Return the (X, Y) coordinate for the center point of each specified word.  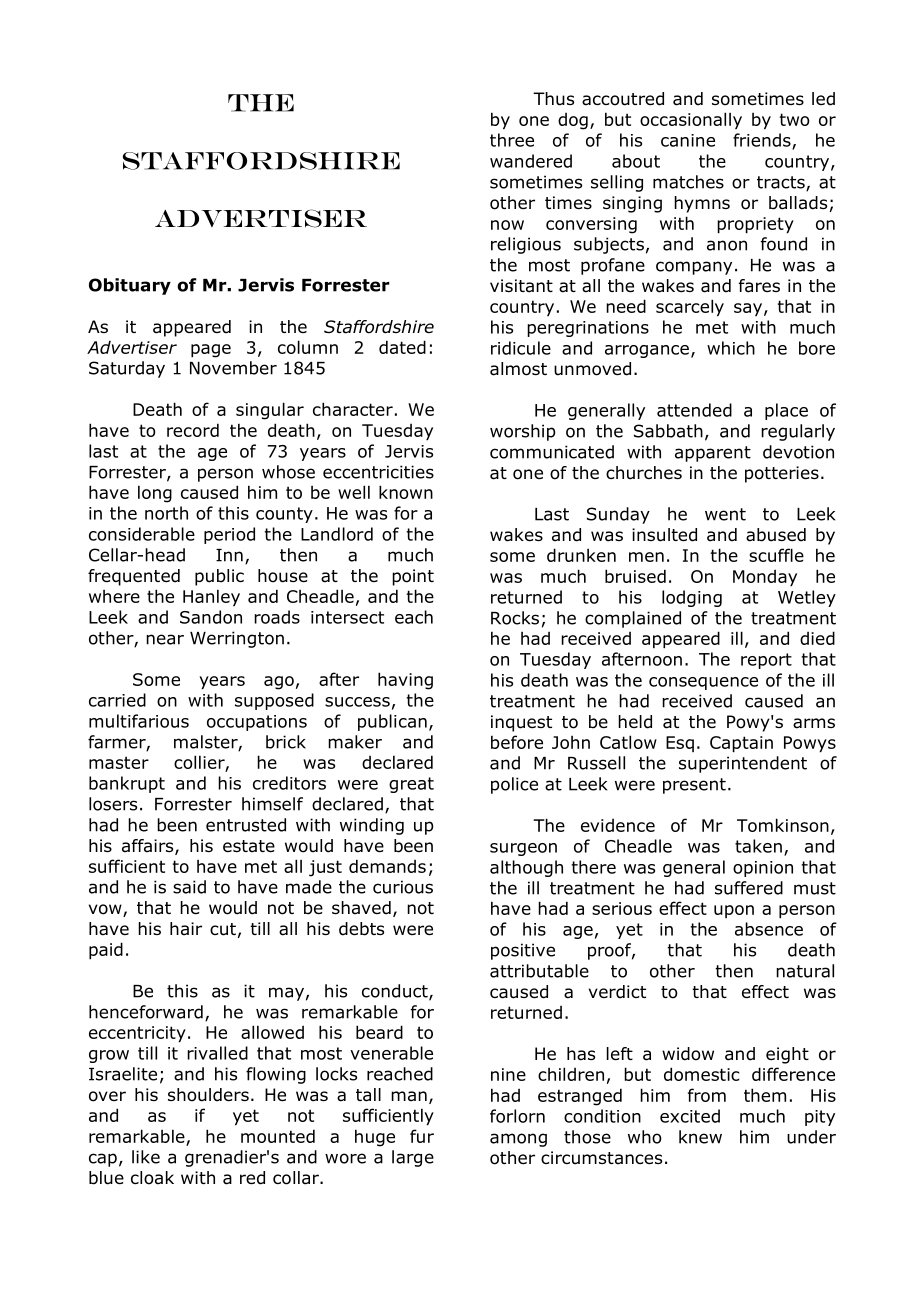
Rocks (515, 618)
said (189, 887)
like (146, 1157)
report (766, 661)
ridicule (521, 348)
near (165, 639)
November (233, 368)
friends (763, 141)
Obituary (130, 286)
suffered (749, 888)
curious (403, 887)
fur (422, 1136)
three (512, 140)
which (731, 348)
